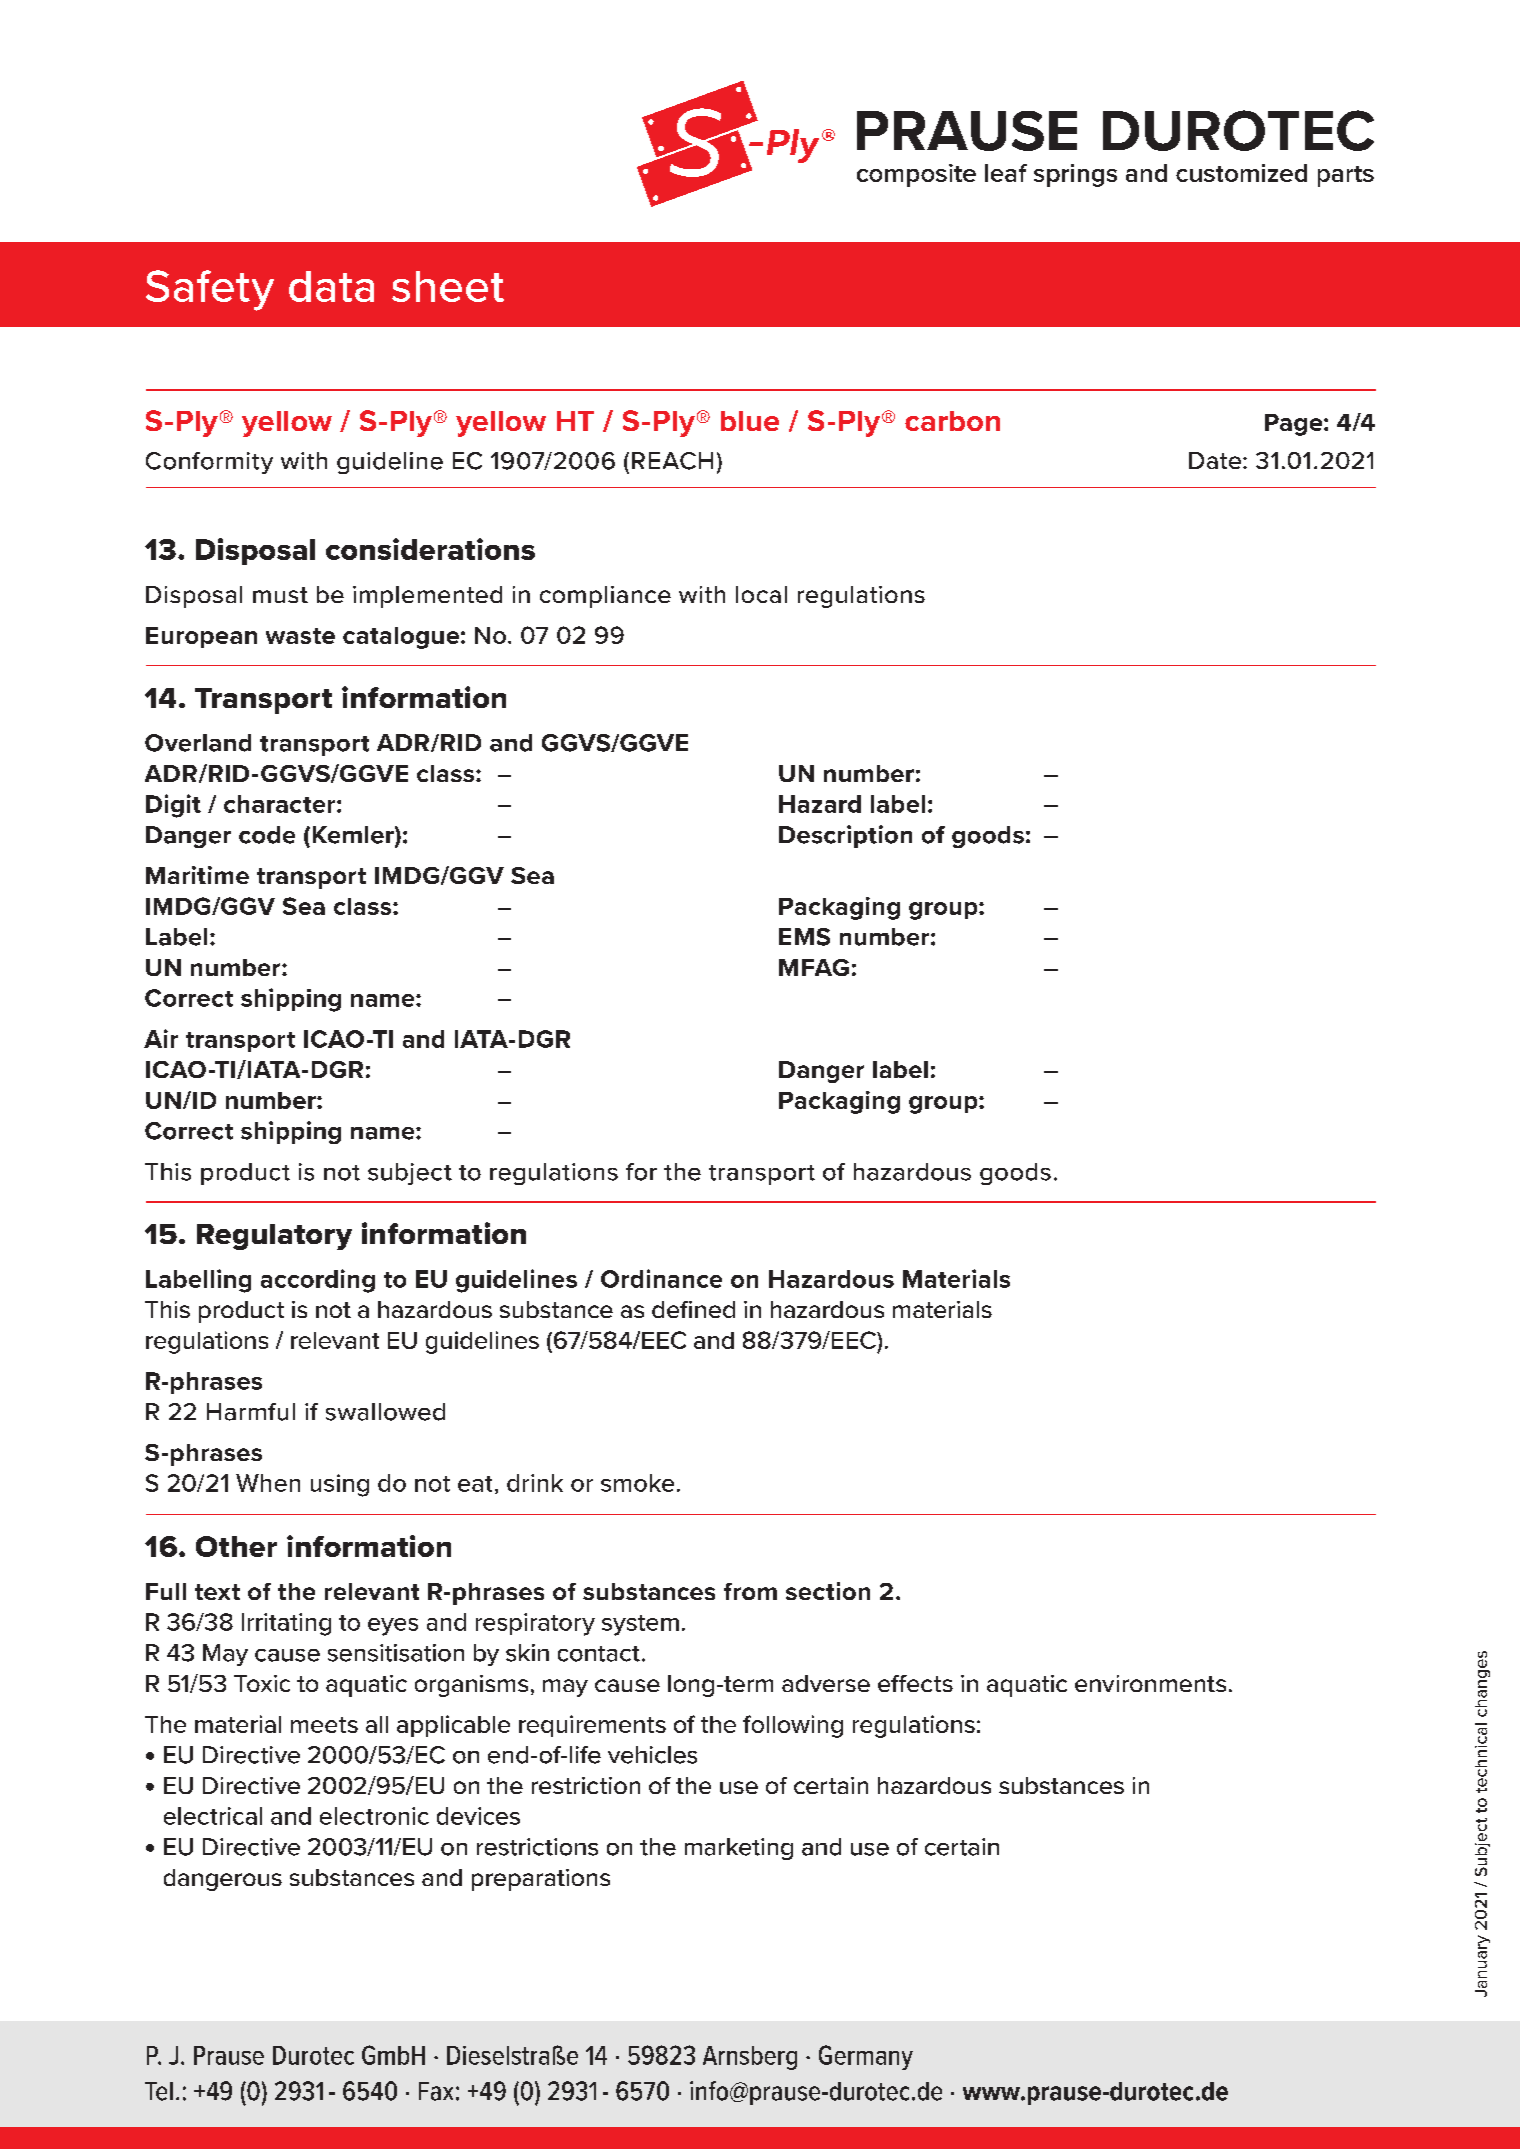 The height and width of the document is (2149, 1520). Describe the element at coordinates (693, 1309) in the document. I see `defined` at that location.
